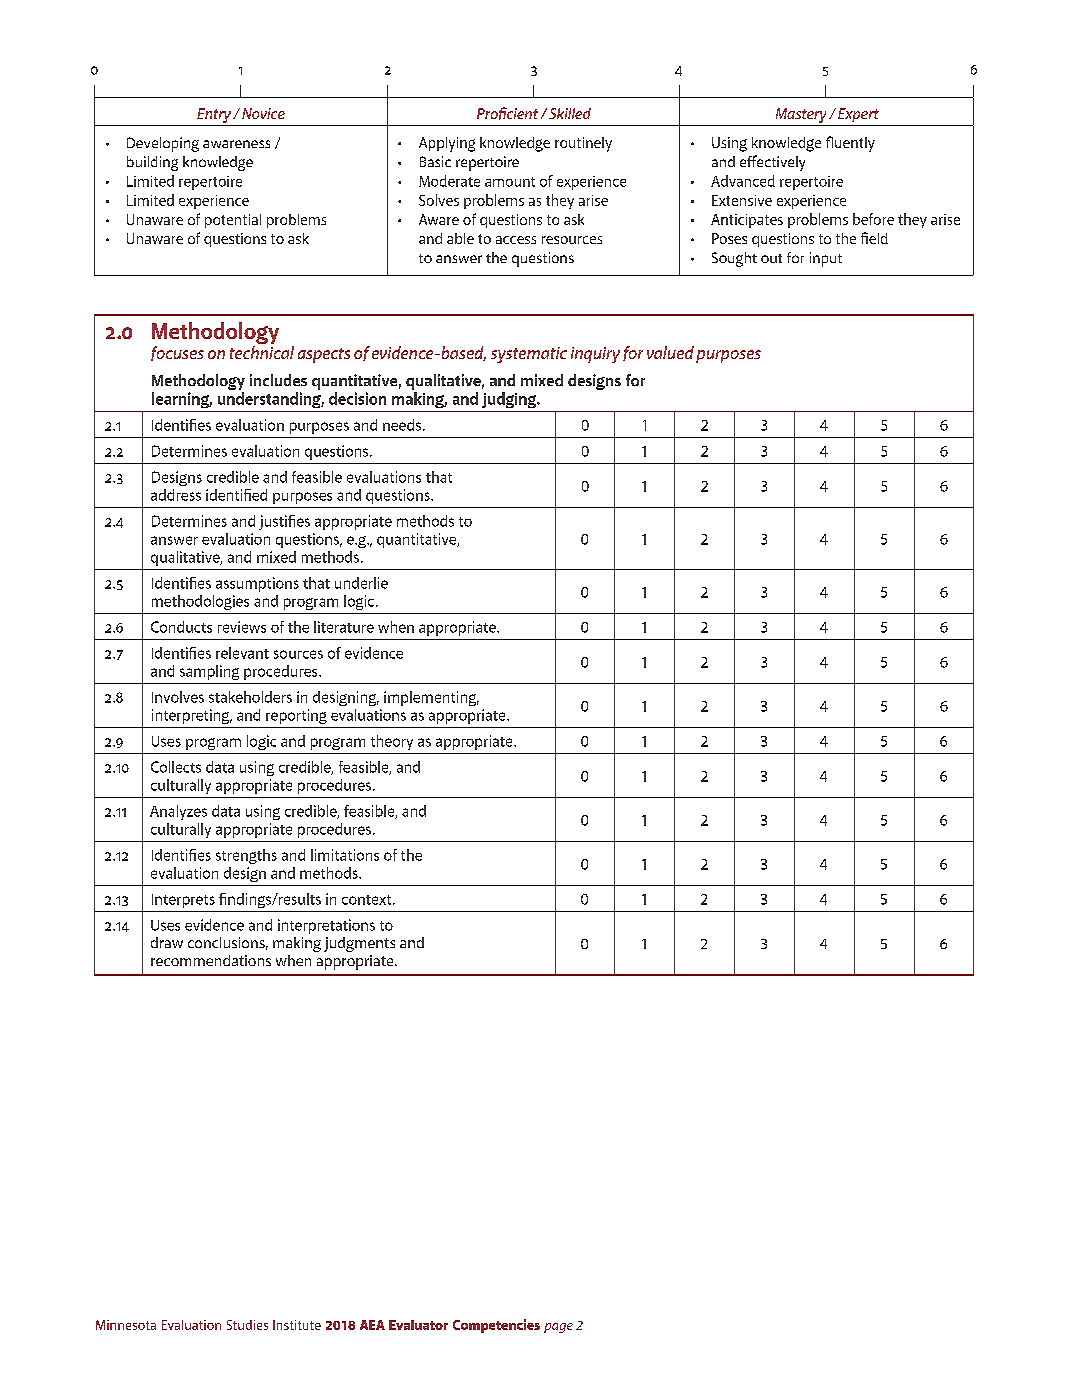  What do you see at coordinates (510, 182) in the page?
I see `amount` at bounding box center [510, 182].
